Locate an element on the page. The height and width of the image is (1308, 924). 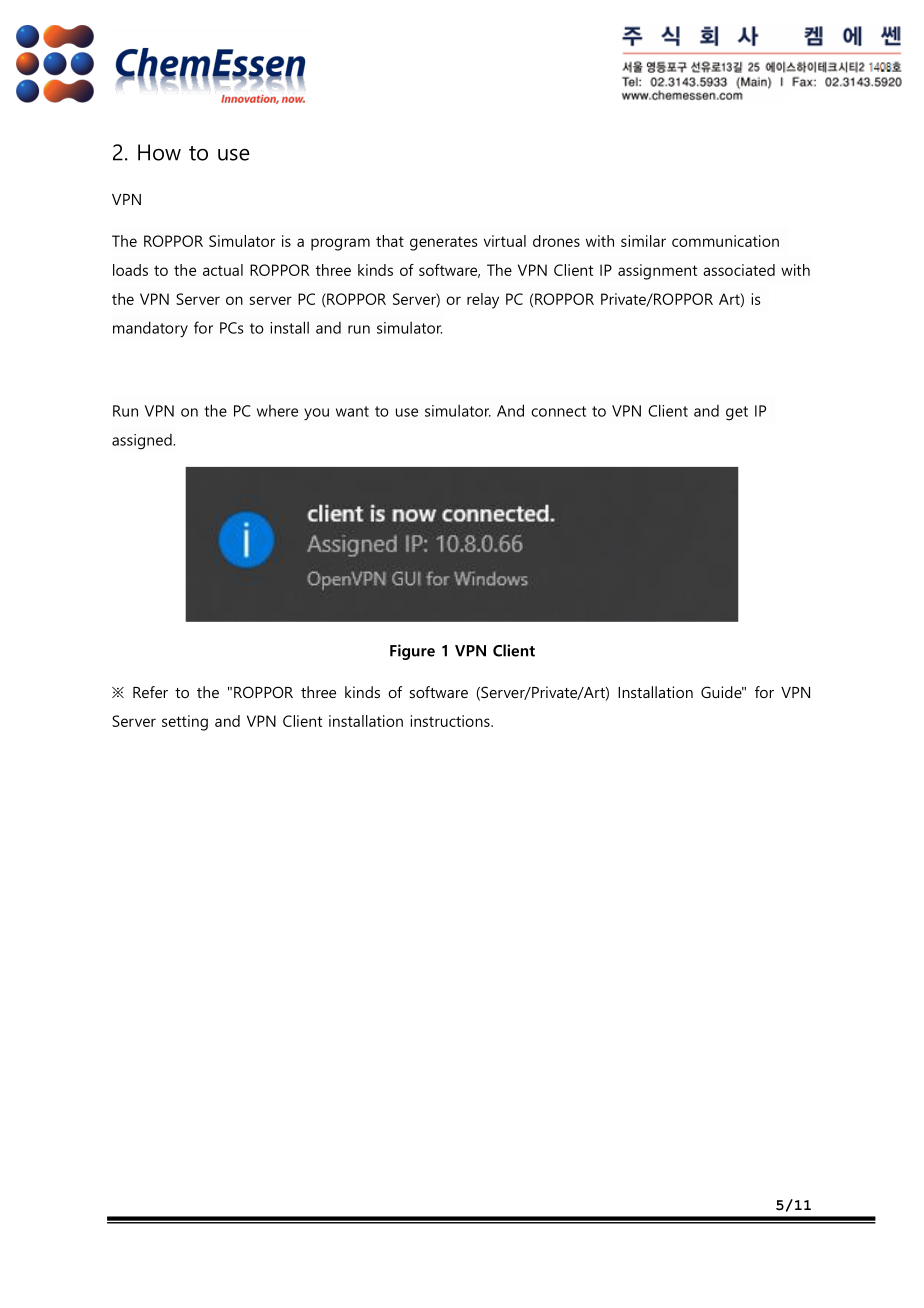
want is located at coordinates (352, 411).
